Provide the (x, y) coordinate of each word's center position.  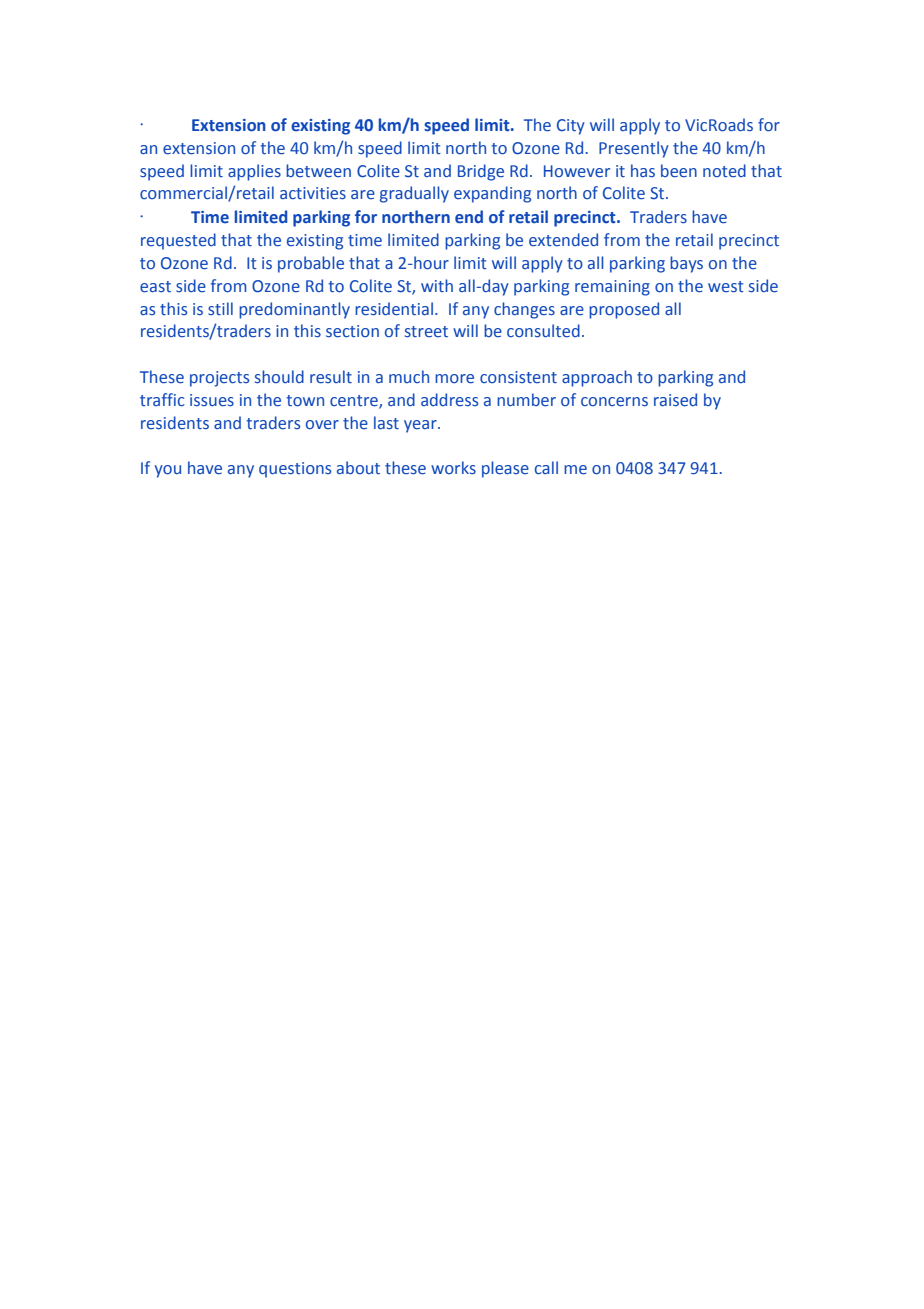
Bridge (481, 172)
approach (597, 378)
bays (686, 264)
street (426, 332)
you (168, 471)
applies (254, 172)
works (453, 468)
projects (219, 379)
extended (563, 240)
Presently (634, 149)
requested (178, 241)
